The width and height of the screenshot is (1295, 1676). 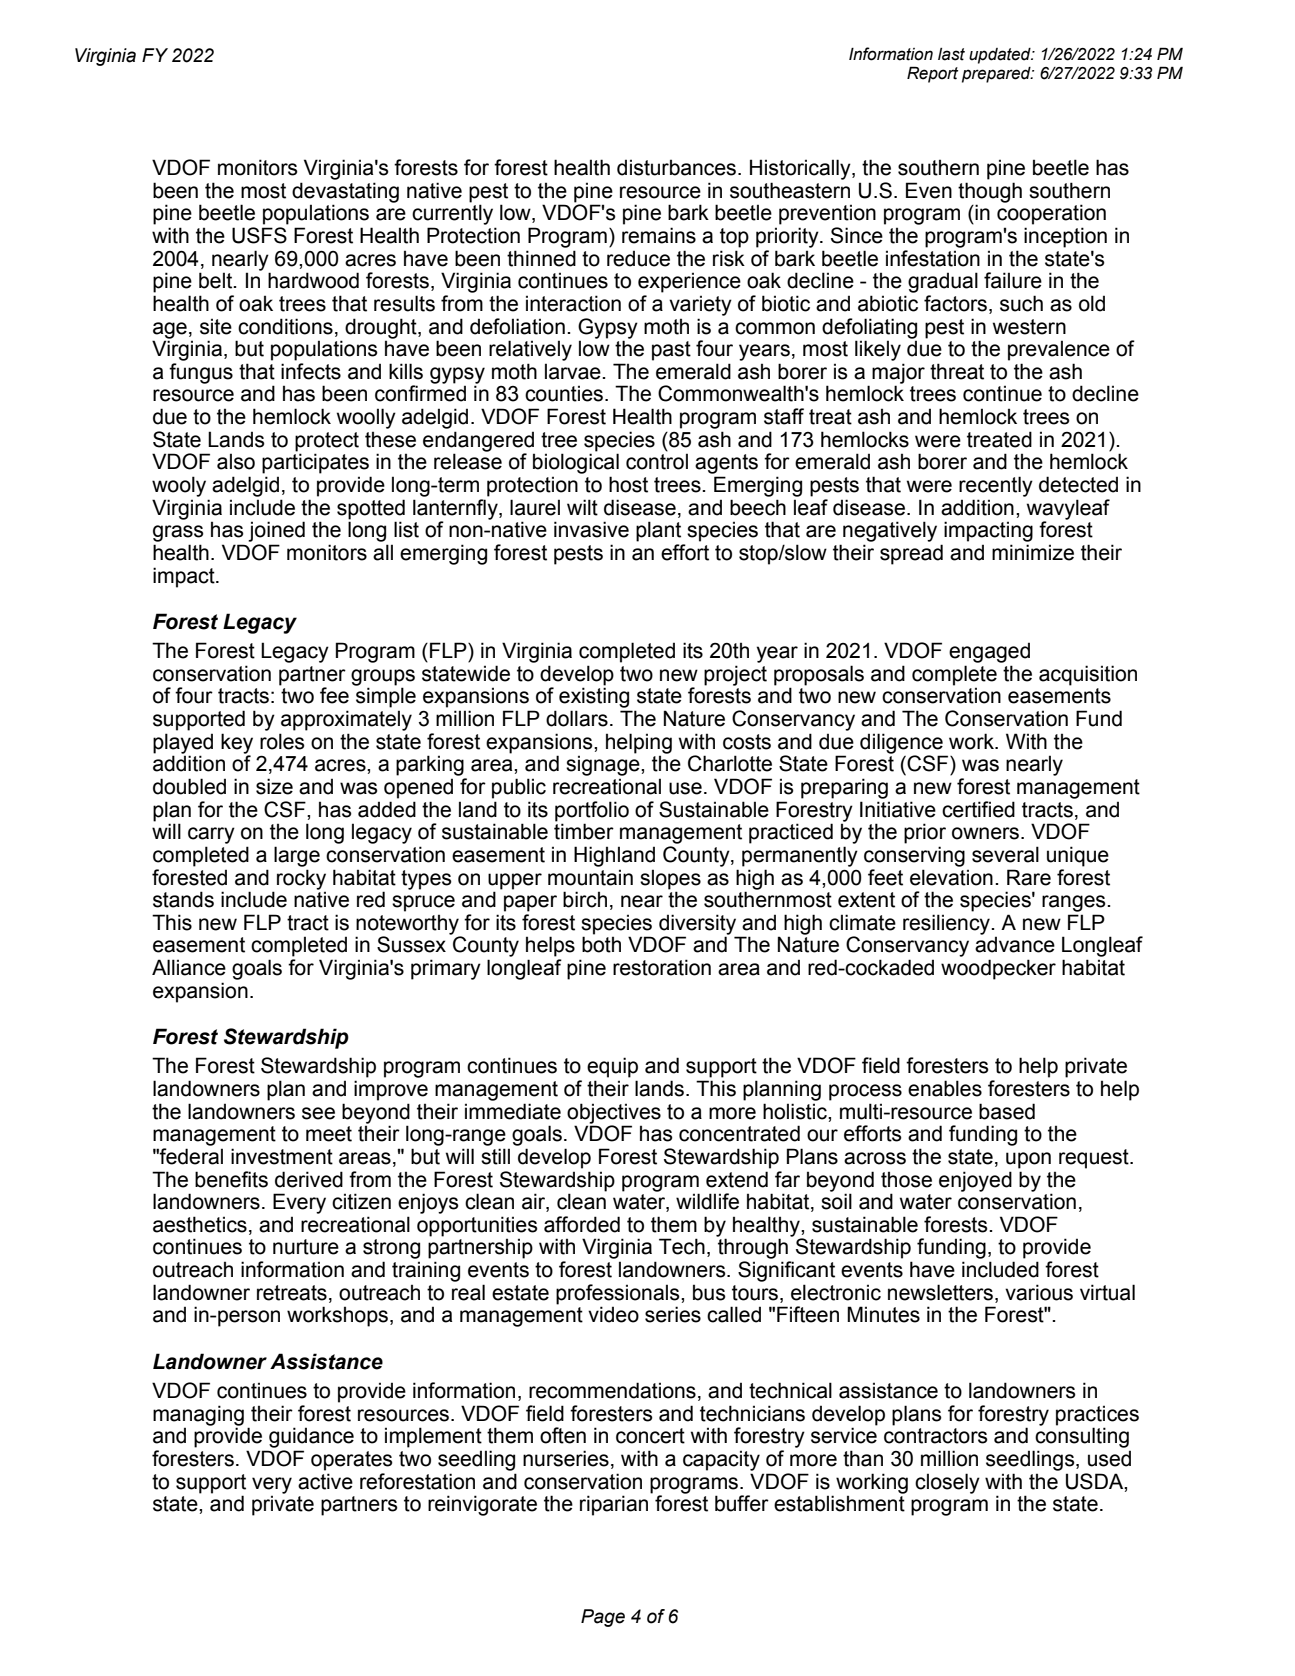 What do you see at coordinates (309, 1179) in the screenshot?
I see `derived` at bounding box center [309, 1179].
